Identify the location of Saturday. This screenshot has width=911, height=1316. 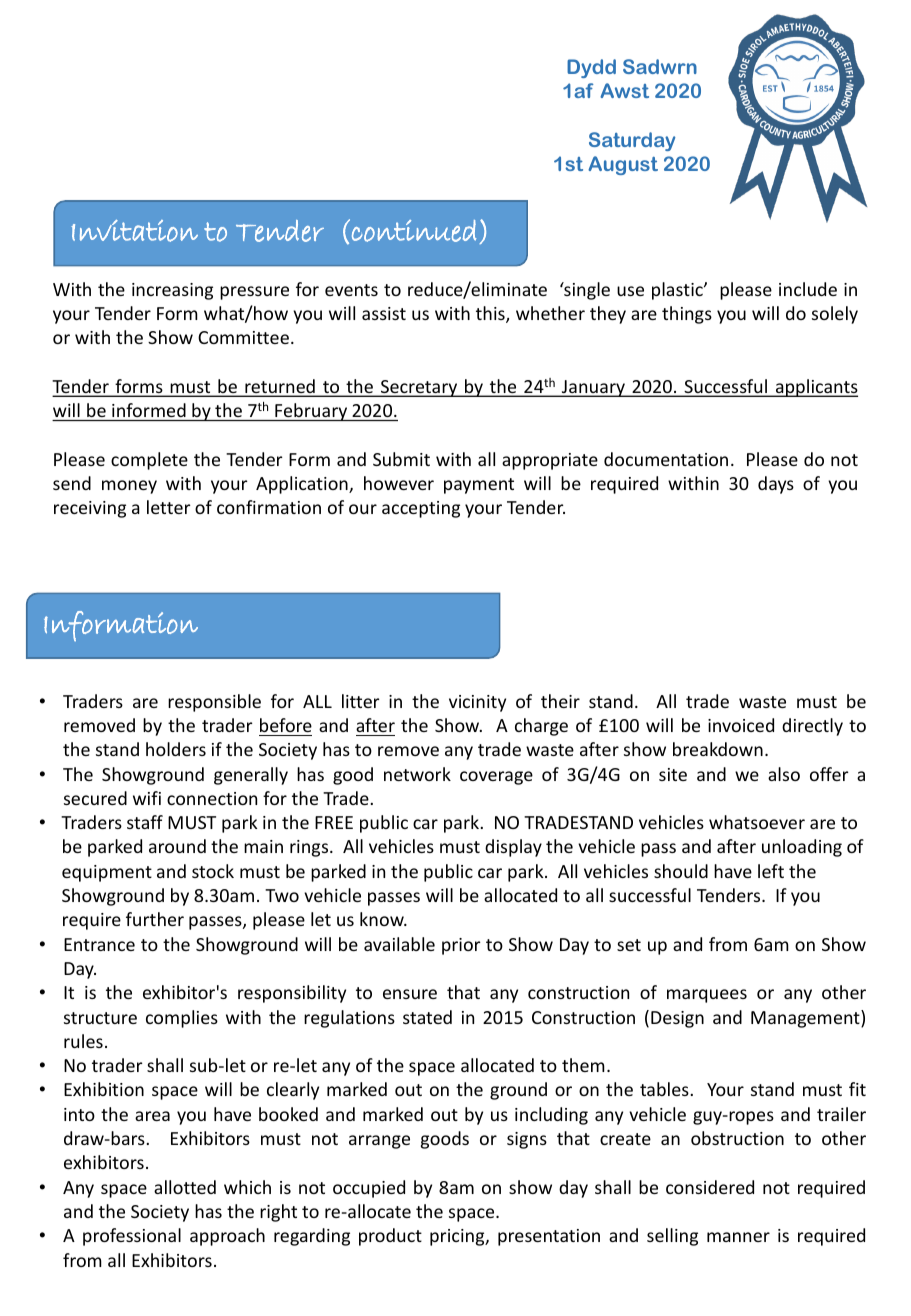
(632, 141).
